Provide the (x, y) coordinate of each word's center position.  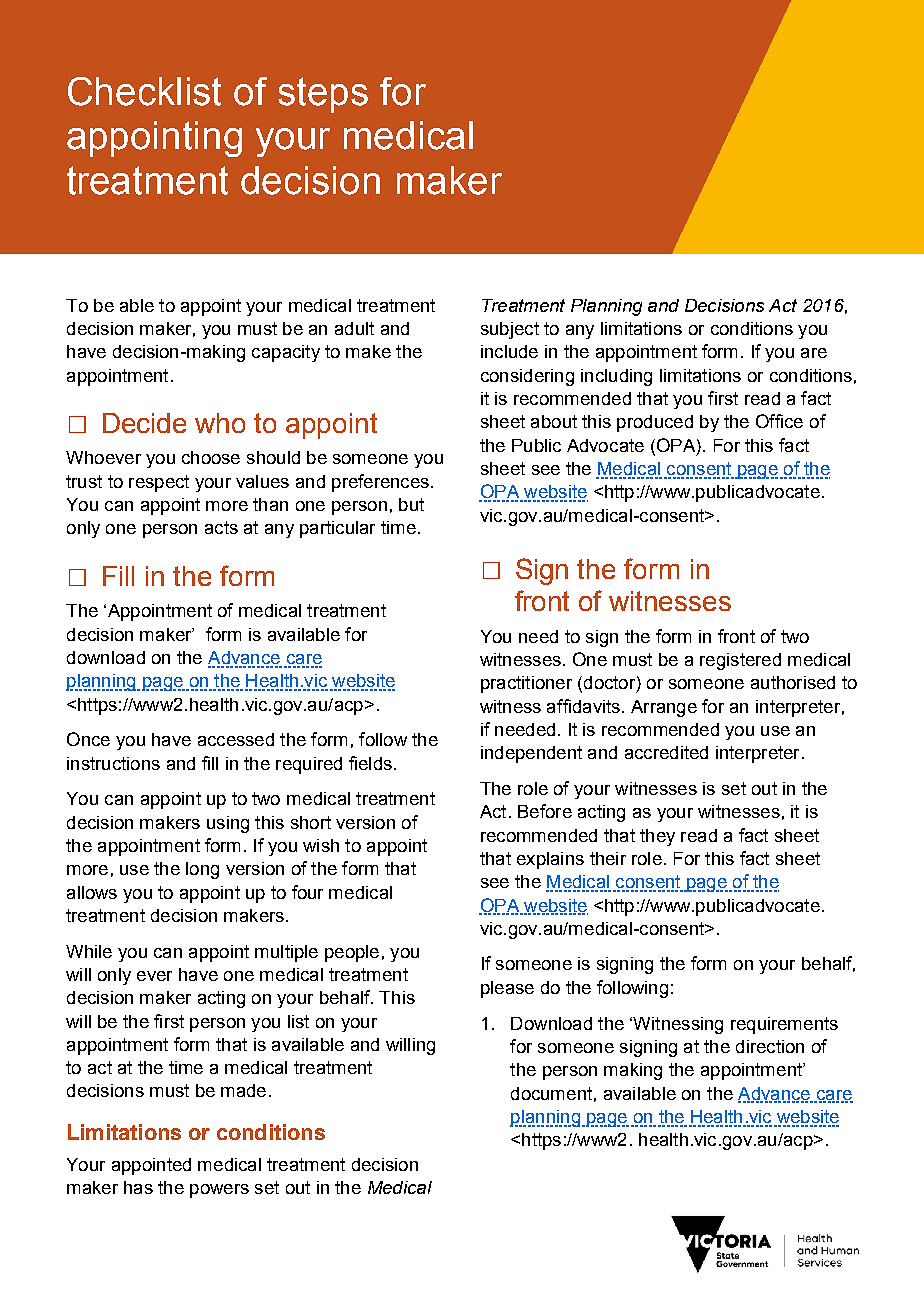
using (228, 824)
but (411, 504)
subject (510, 330)
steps (323, 95)
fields (370, 763)
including (616, 377)
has (138, 1187)
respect (159, 483)
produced (655, 423)
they (657, 837)
